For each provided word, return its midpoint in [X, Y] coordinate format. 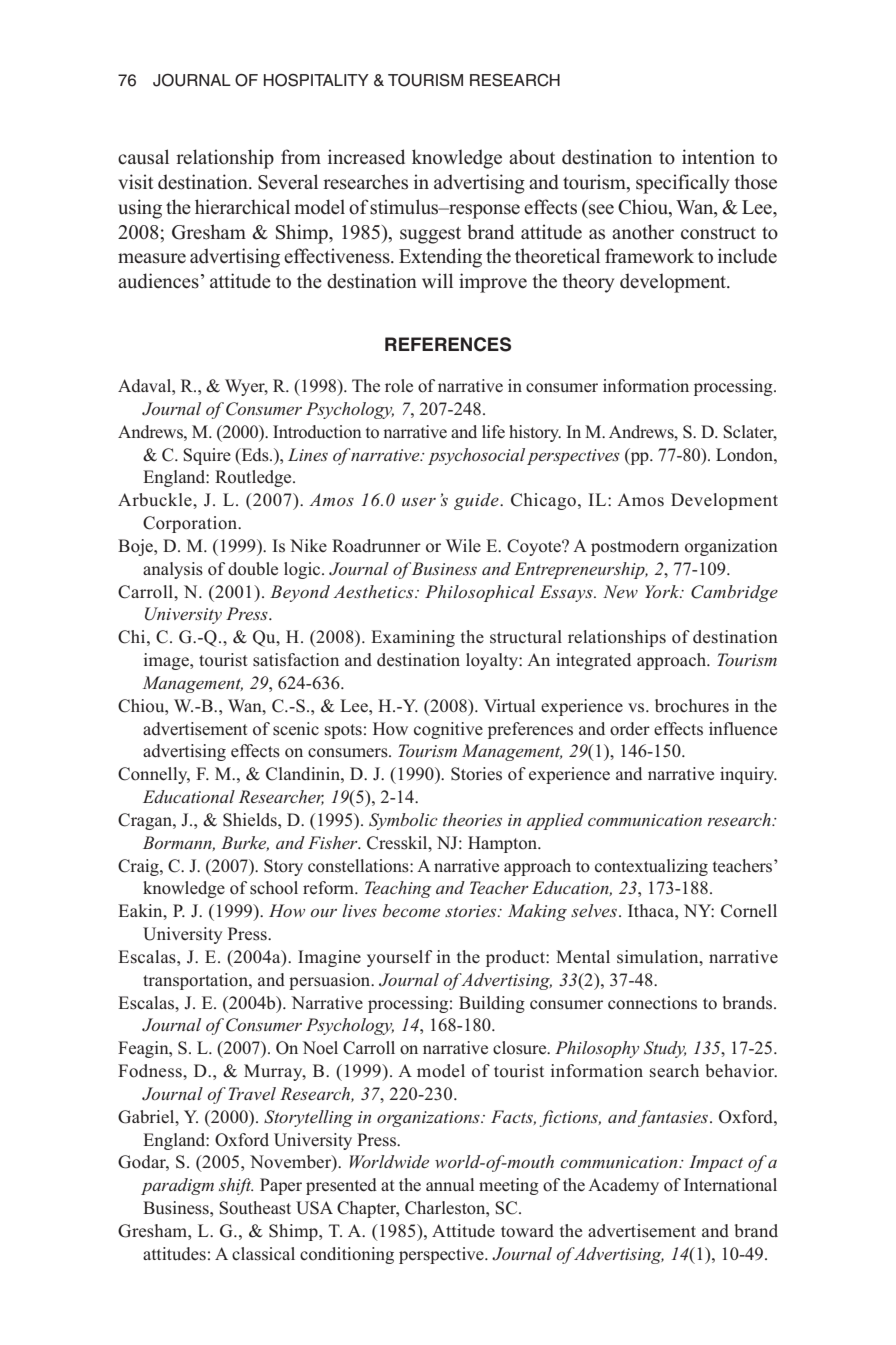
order [630, 729]
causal [143, 157]
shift [236, 1186]
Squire [207, 456]
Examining [413, 638]
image [167, 661]
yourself [400, 958]
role [399, 386]
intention [718, 157]
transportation [196, 981]
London [745, 455]
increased [366, 157]
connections [652, 1003]
